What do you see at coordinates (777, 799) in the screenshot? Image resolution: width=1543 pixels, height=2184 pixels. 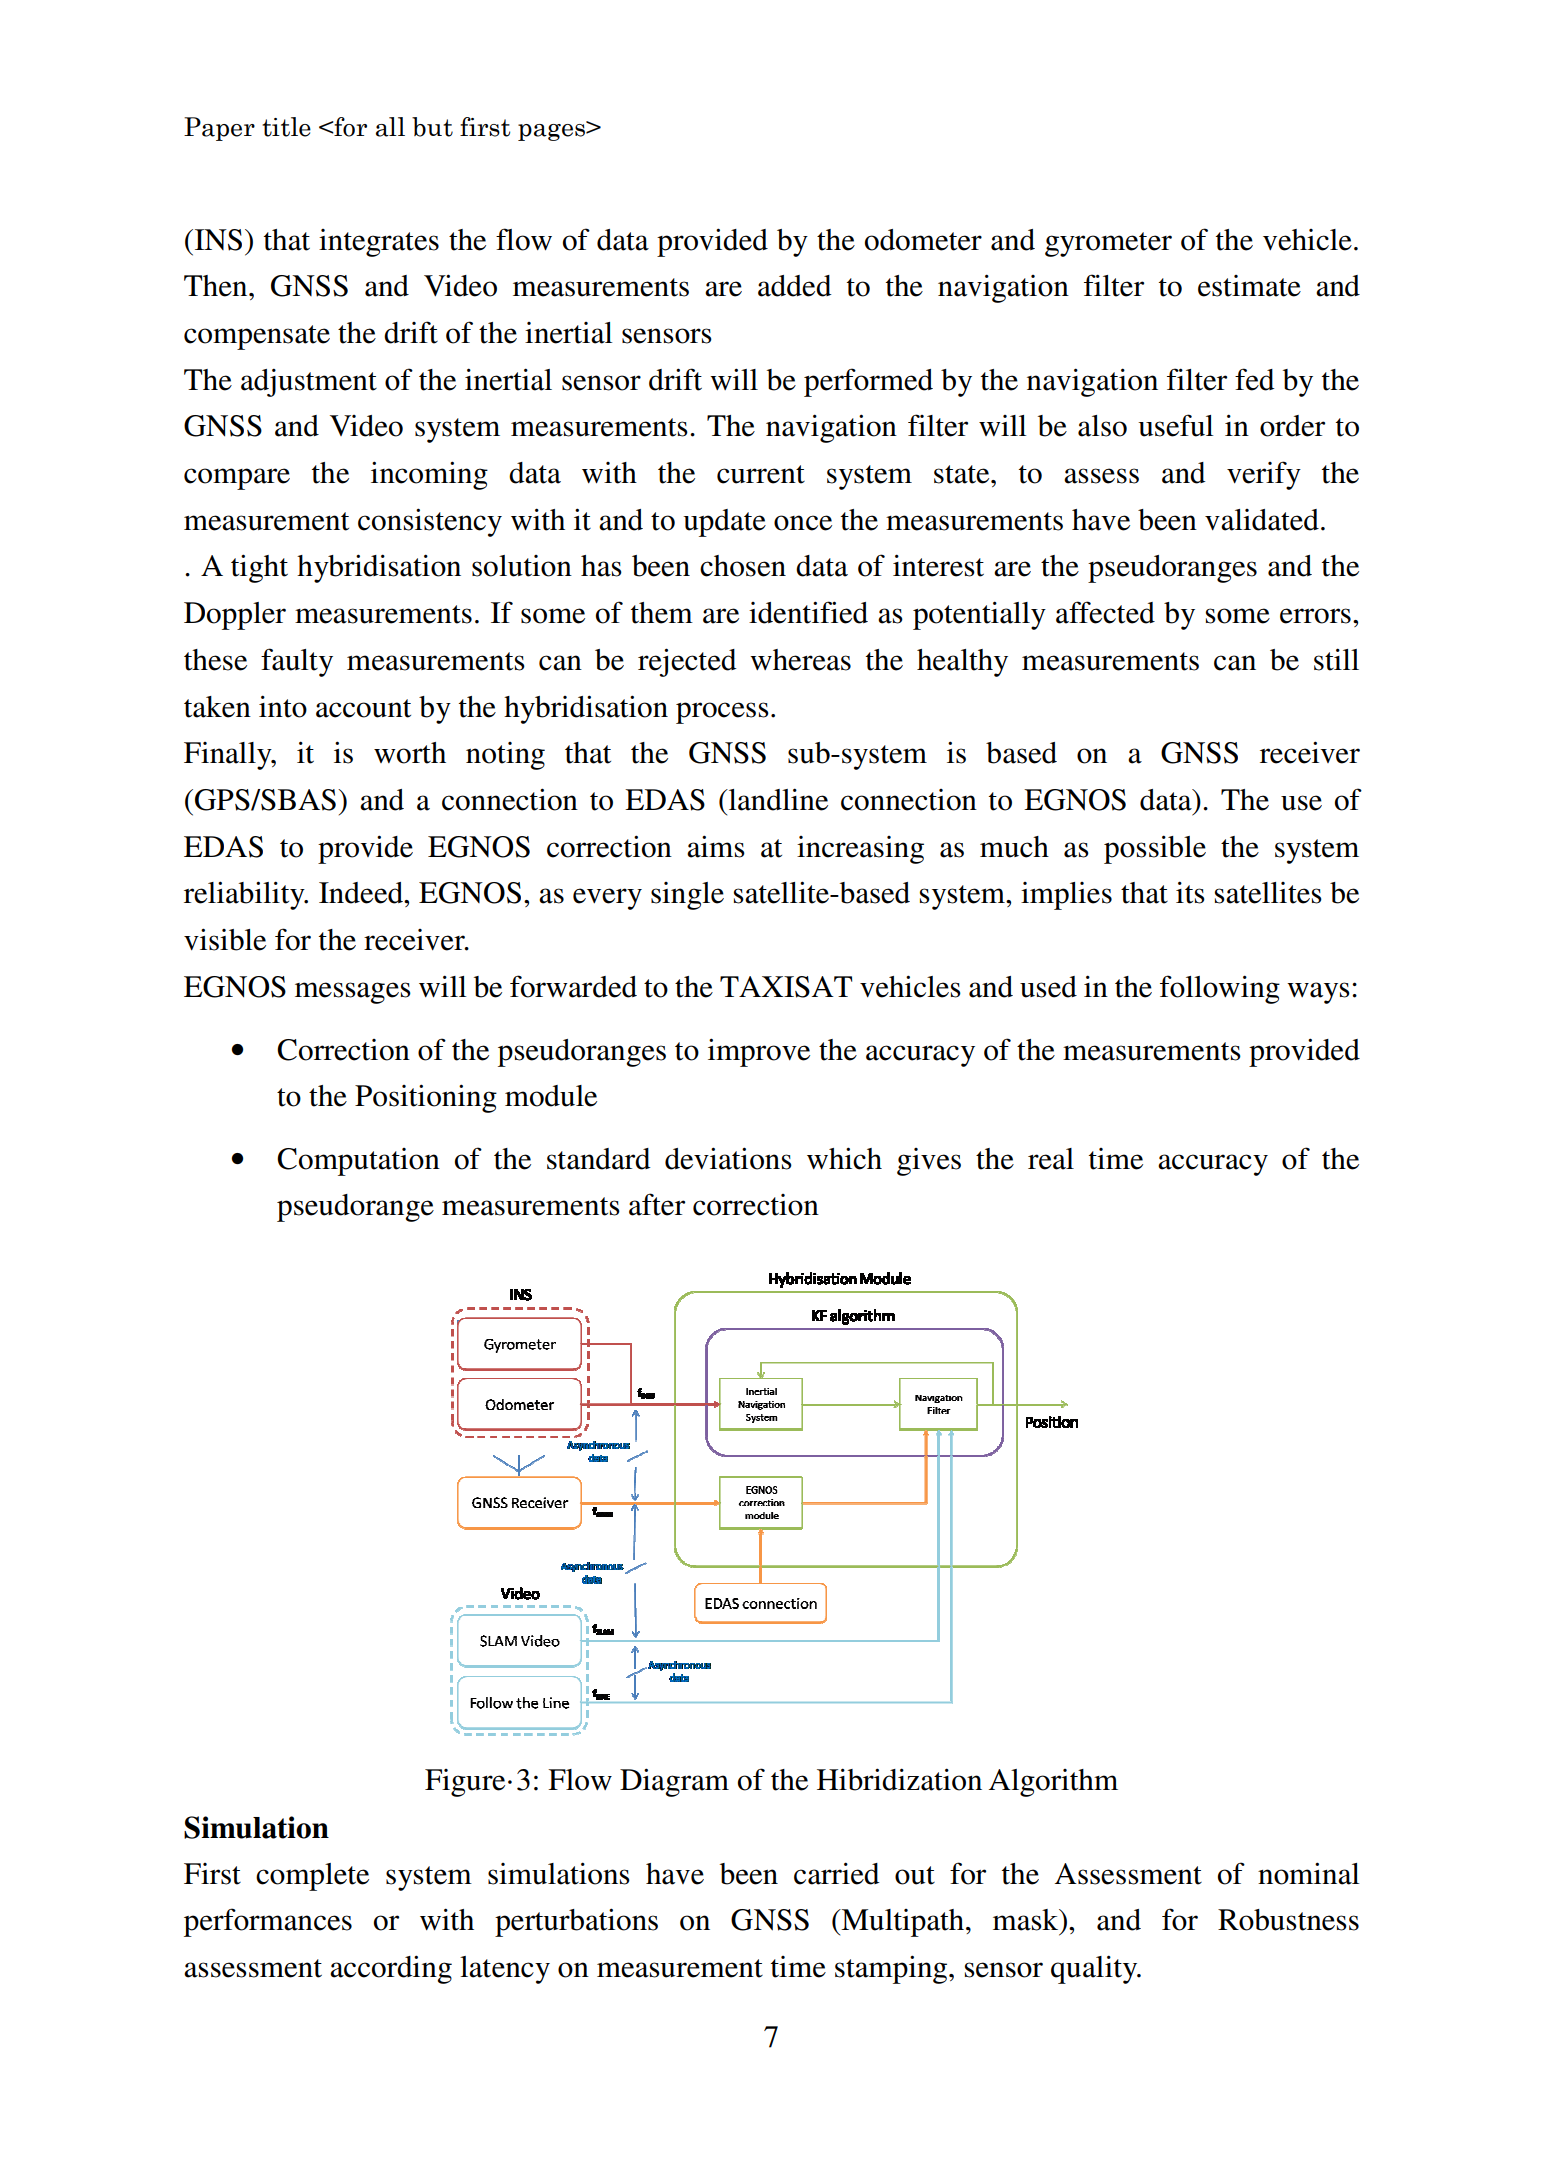 I see `landline` at bounding box center [777, 799].
